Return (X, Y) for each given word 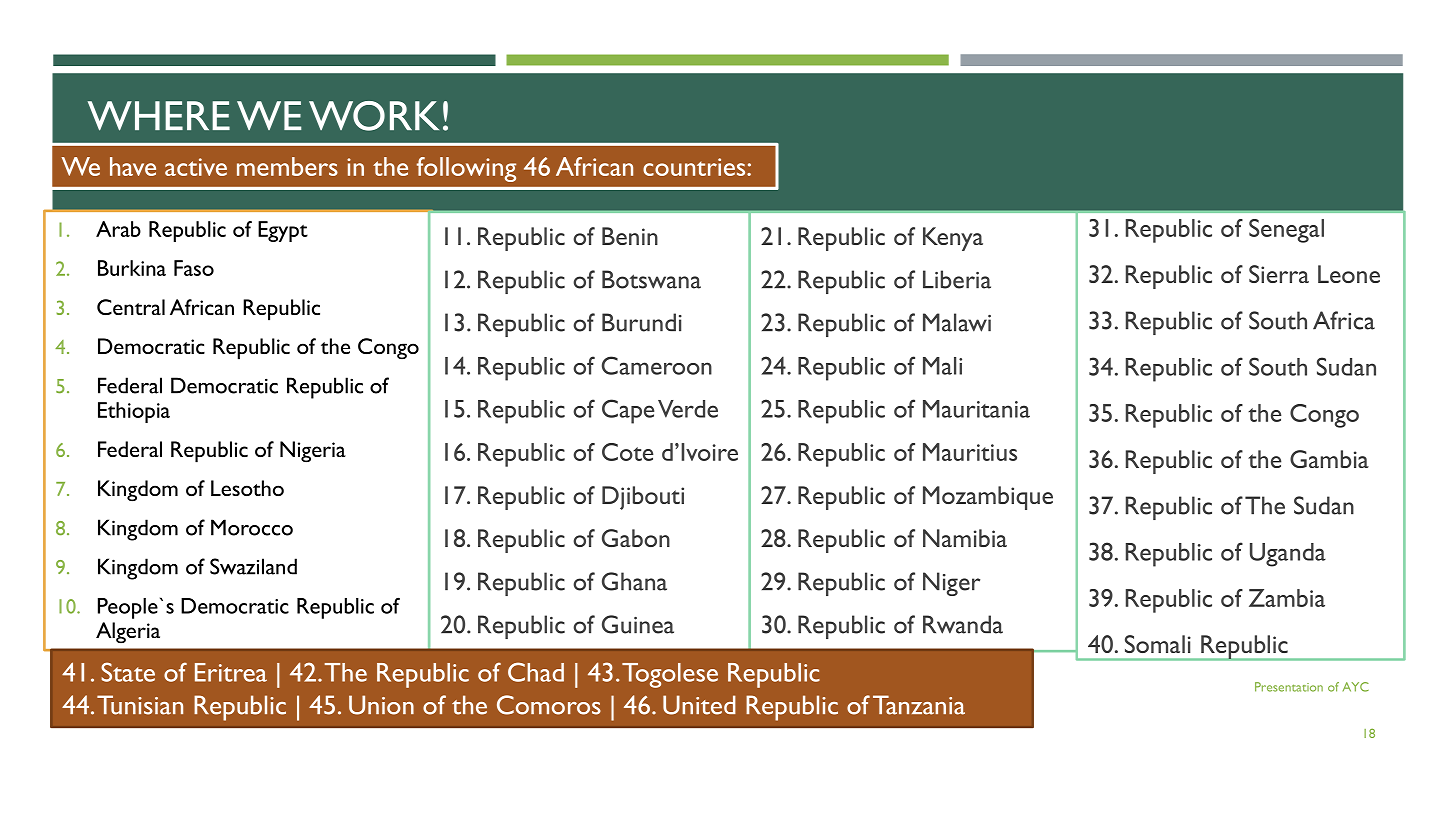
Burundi (642, 322)
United (699, 705)
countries (695, 167)
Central (131, 307)
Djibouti (643, 498)
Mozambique (988, 498)
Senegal (1286, 231)
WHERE (159, 116)
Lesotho (247, 488)
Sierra (1279, 274)
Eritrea (231, 672)
